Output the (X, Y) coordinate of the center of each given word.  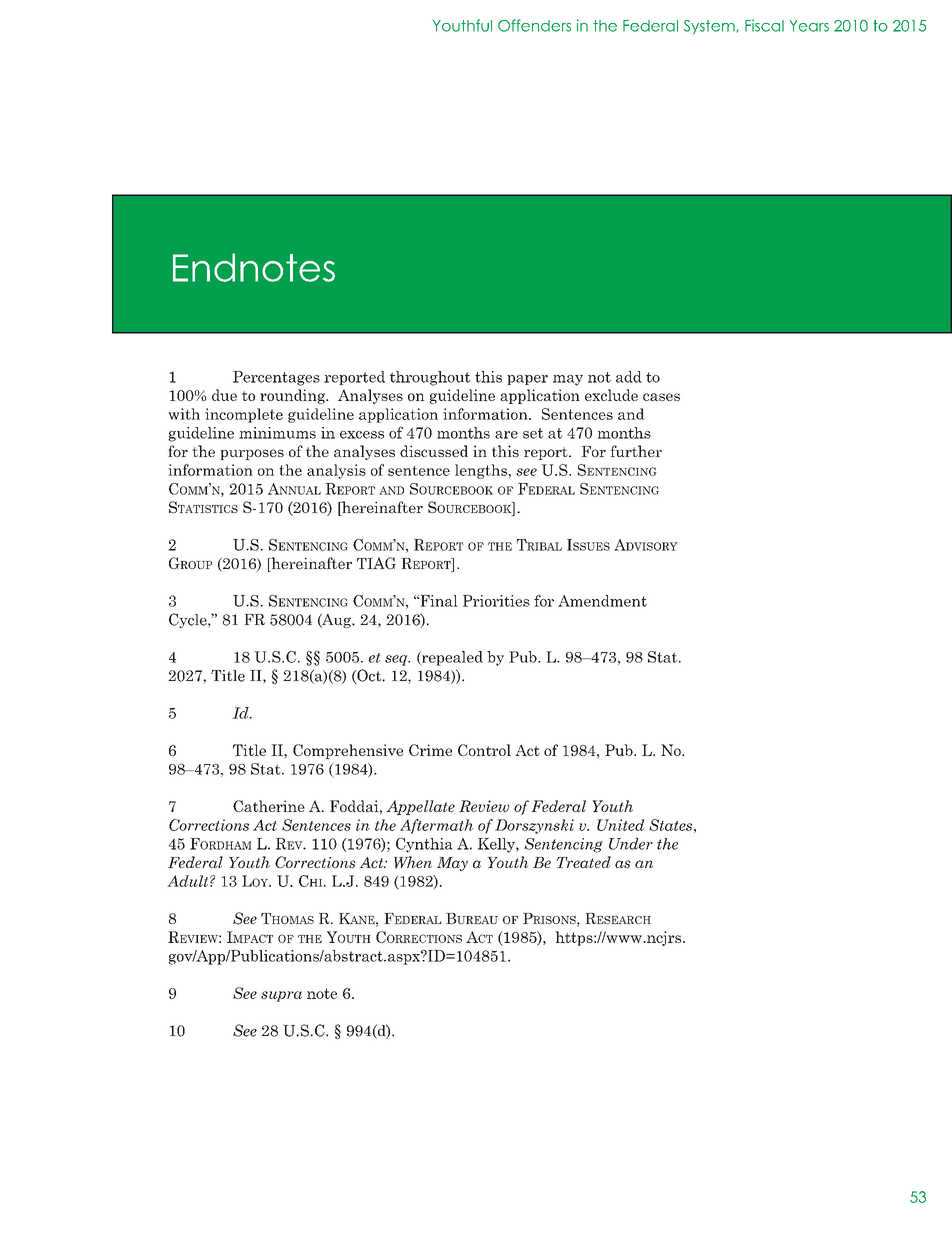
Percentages (276, 378)
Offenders (534, 25)
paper (527, 380)
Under (631, 844)
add (629, 377)
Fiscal (764, 25)
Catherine (269, 806)
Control (484, 750)
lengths (482, 471)
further (636, 451)
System (710, 27)
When (413, 862)
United (621, 825)
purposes (252, 454)
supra (281, 996)
